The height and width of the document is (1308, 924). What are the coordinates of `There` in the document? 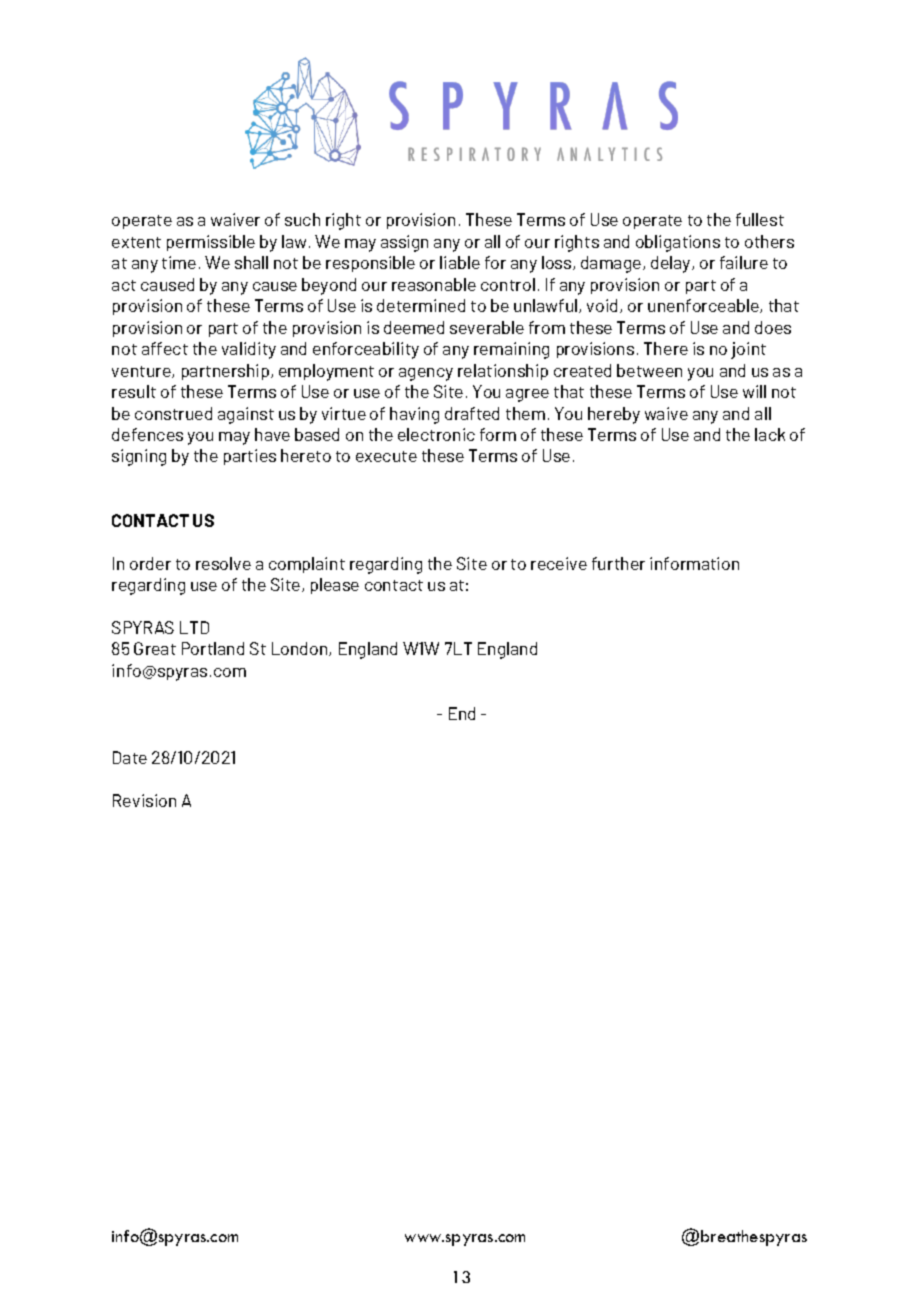 It's located at (666, 348).
